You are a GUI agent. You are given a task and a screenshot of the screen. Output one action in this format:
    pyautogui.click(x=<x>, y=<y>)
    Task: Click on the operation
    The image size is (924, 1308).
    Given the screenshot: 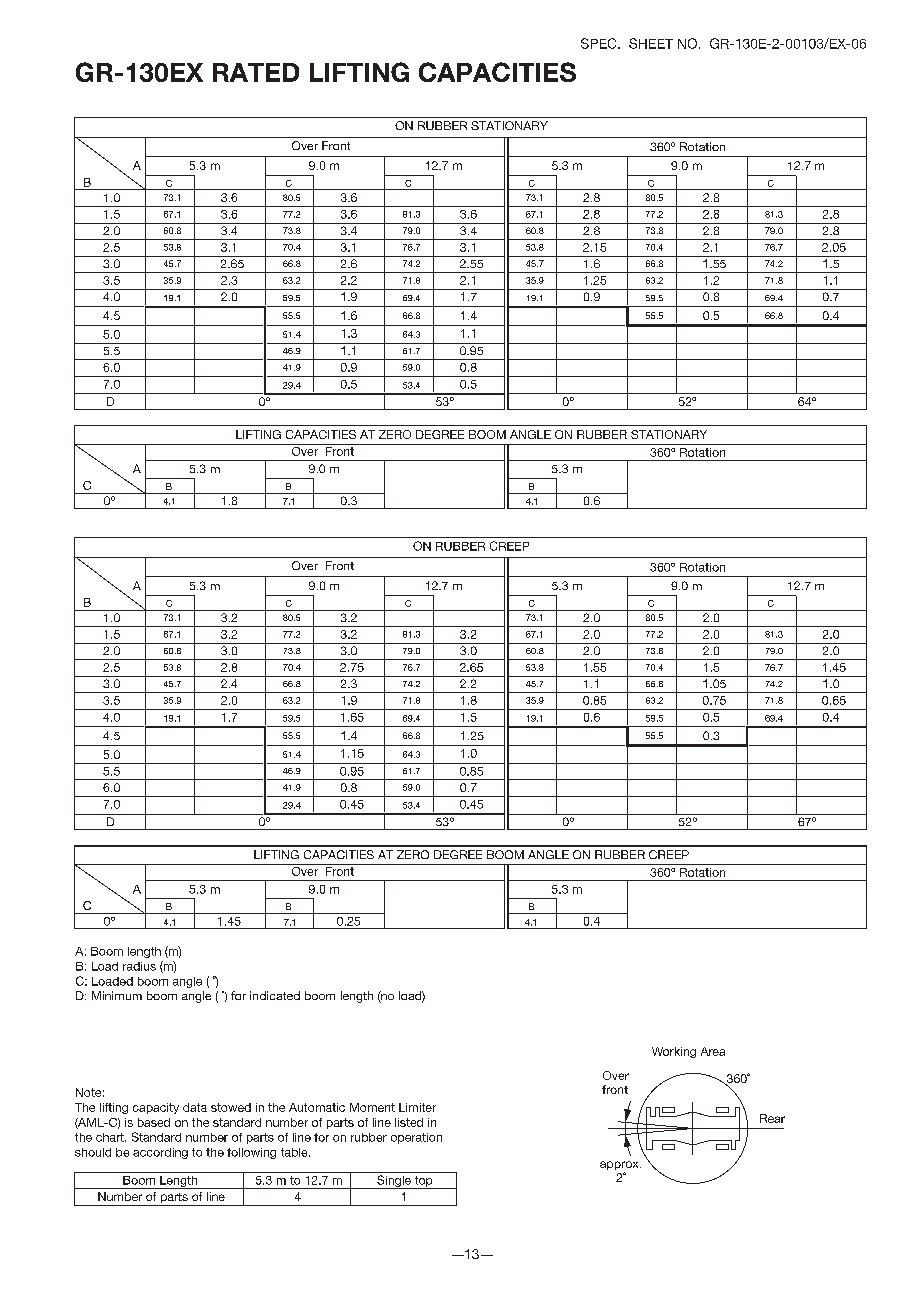 What is the action you would take?
    pyautogui.click(x=416, y=1138)
